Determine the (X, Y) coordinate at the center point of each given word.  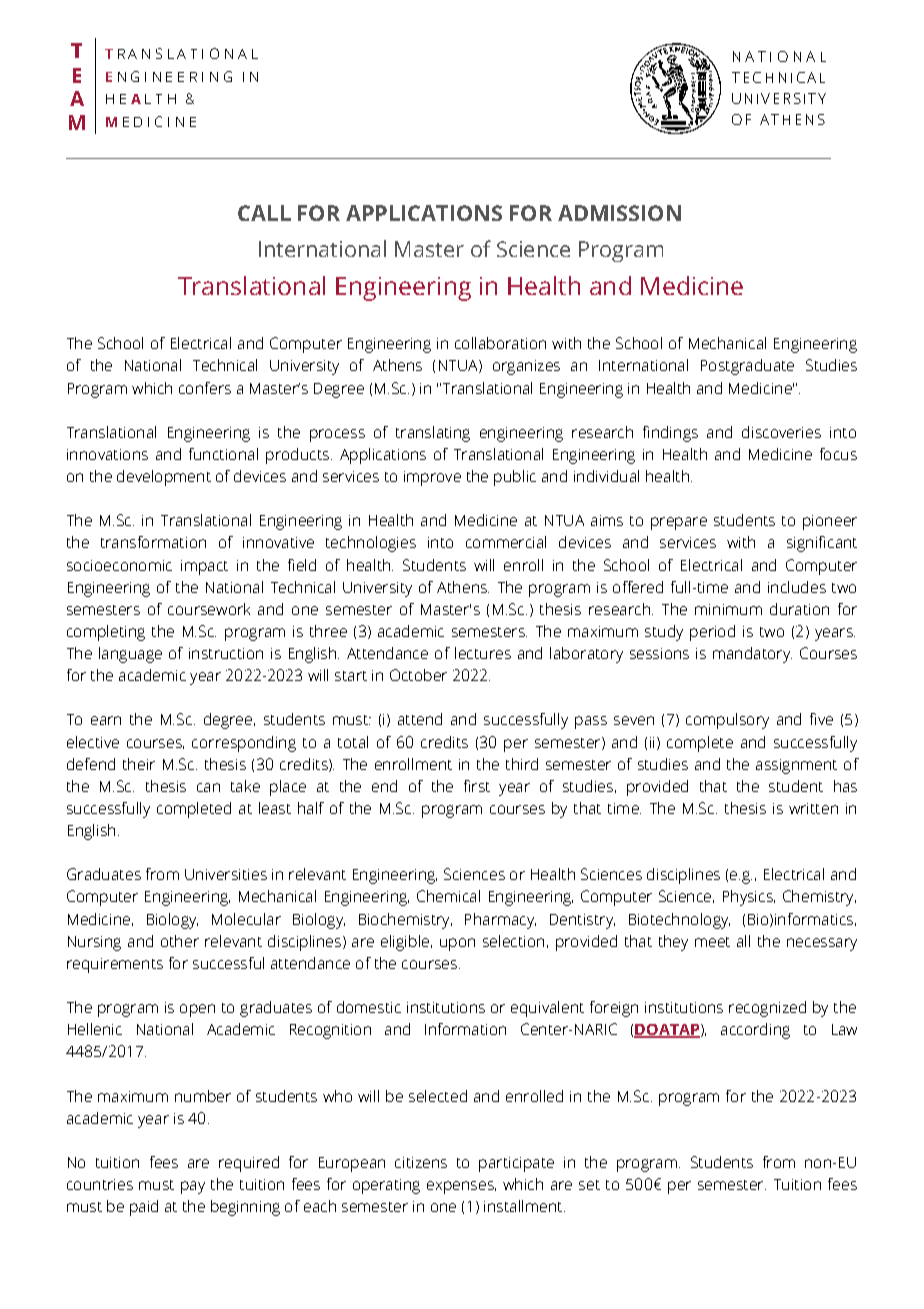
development (164, 478)
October (418, 675)
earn (106, 720)
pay (193, 1187)
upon (457, 944)
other (180, 941)
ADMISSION (619, 213)
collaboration (500, 343)
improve (432, 478)
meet (712, 942)
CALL (264, 213)
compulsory (727, 721)
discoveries (781, 432)
